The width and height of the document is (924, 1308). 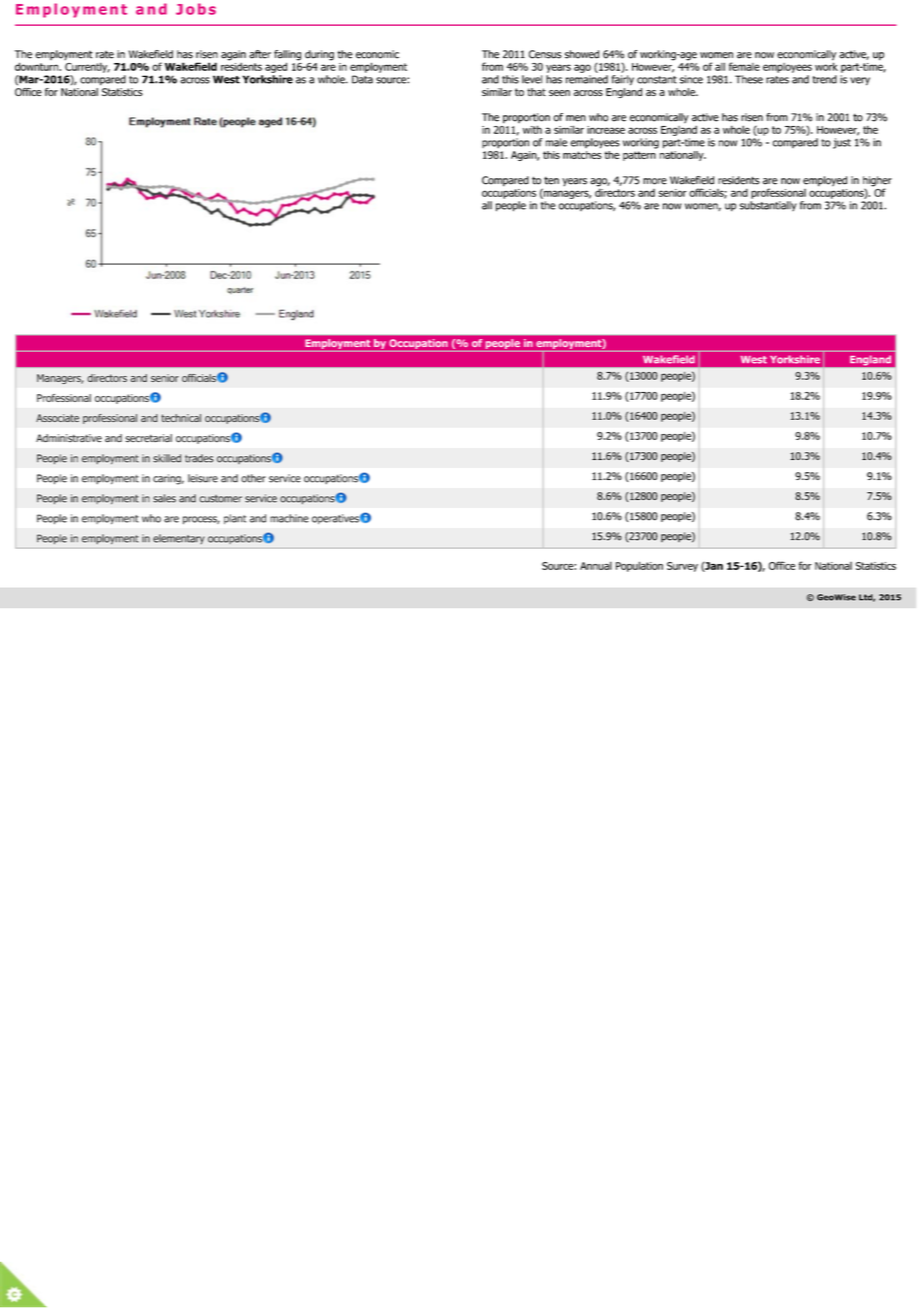 I want to click on Census, so click(x=545, y=54).
